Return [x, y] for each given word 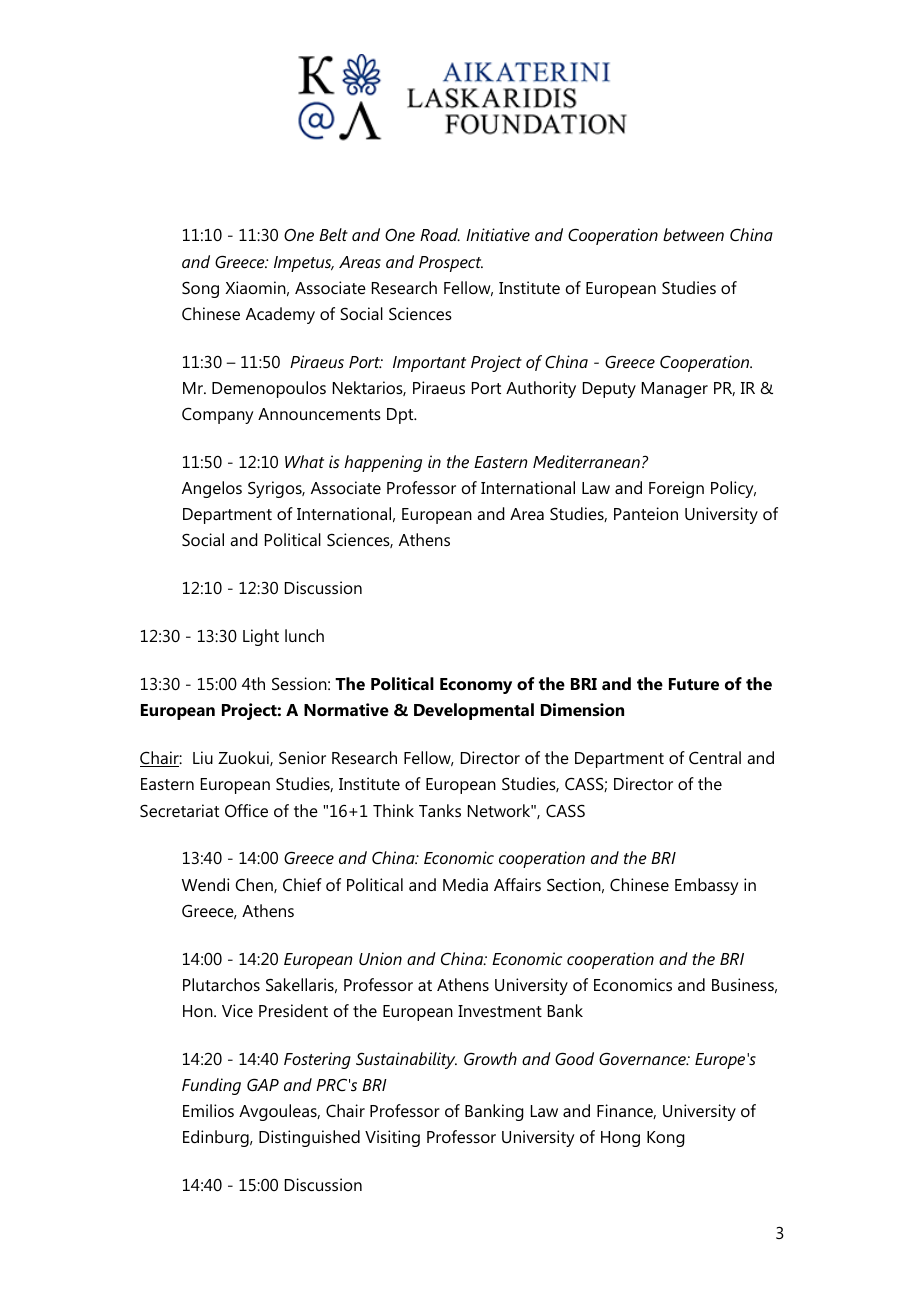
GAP [263, 1085]
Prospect [451, 264]
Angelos [212, 489]
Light [261, 637]
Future [694, 684]
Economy [476, 686]
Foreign [676, 489]
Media [465, 884]
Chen [255, 885]
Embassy [707, 886]
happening [383, 463]
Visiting [392, 1138]
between [693, 234]
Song [200, 290]
